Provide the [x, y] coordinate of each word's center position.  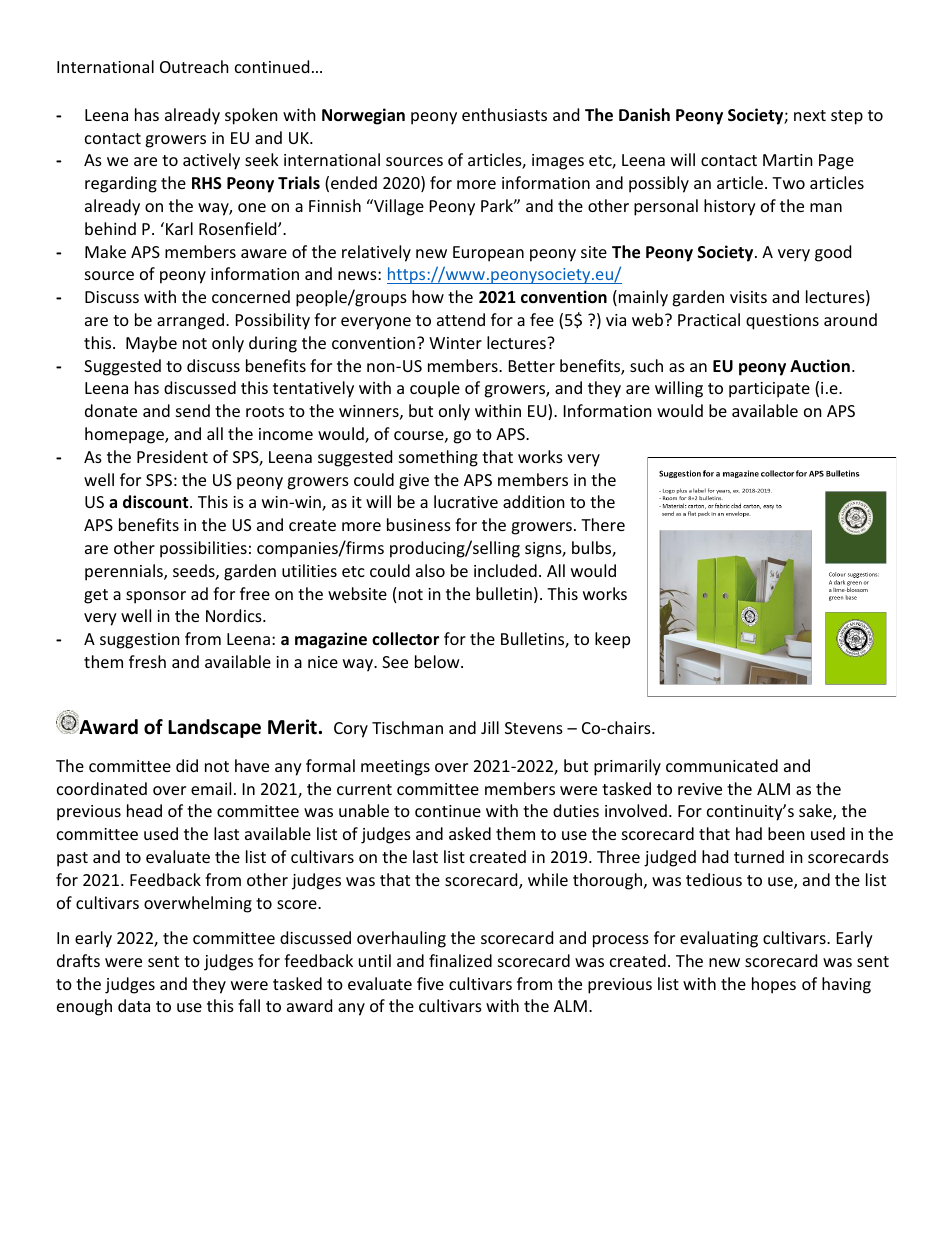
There [603, 524]
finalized [460, 960]
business [419, 524]
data [134, 1005]
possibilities [203, 549]
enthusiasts [504, 114]
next [810, 115]
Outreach [194, 66]
